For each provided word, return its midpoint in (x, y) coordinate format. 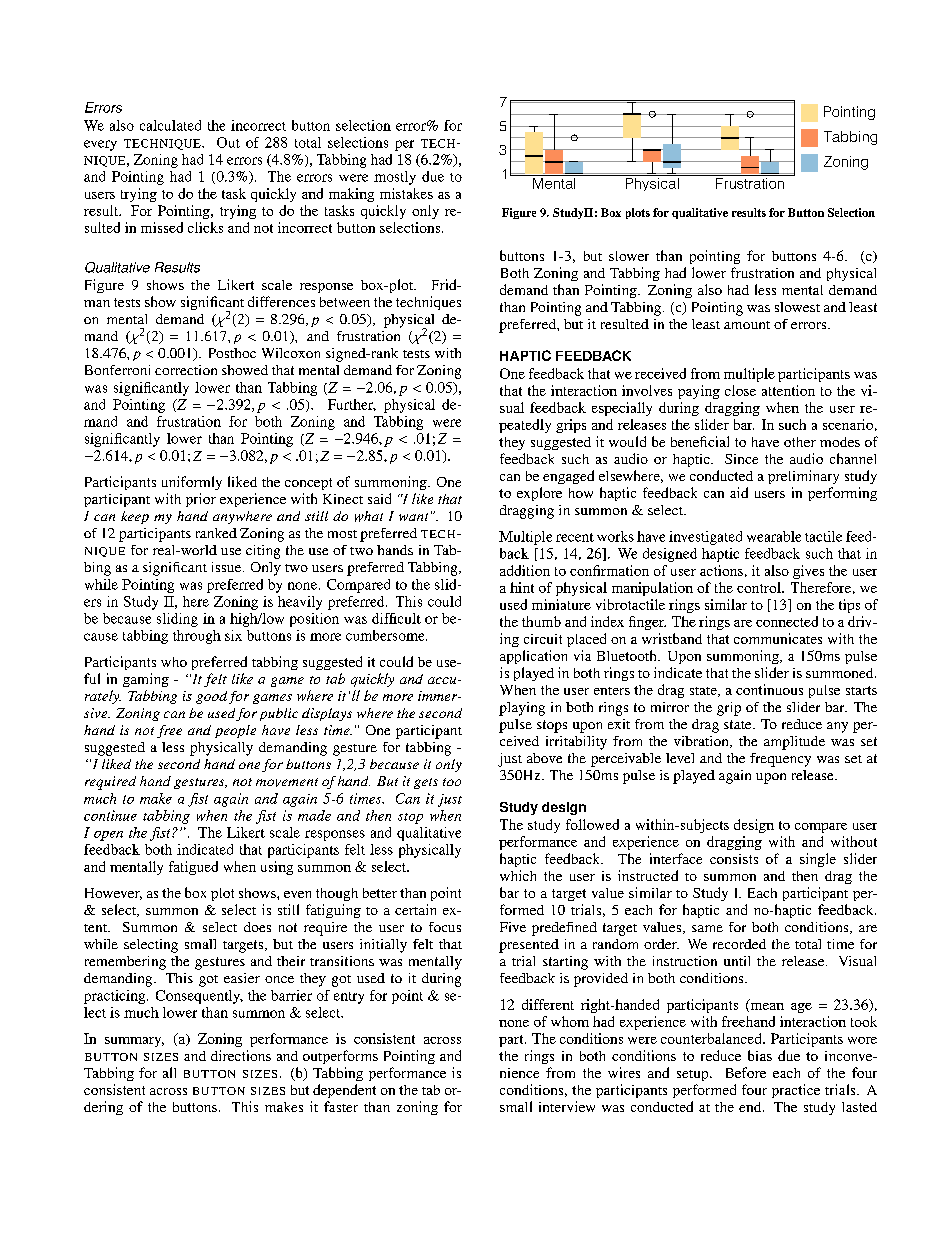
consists (734, 859)
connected (787, 621)
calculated (170, 125)
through (197, 637)
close (740, 390)
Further (352, 405)
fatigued (193, 868)
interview (567, 1106)
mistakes (406, 193)
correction (186, 370)
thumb (541, 621)
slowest (797, 307)
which (518, 875)
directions (241, 1055)
